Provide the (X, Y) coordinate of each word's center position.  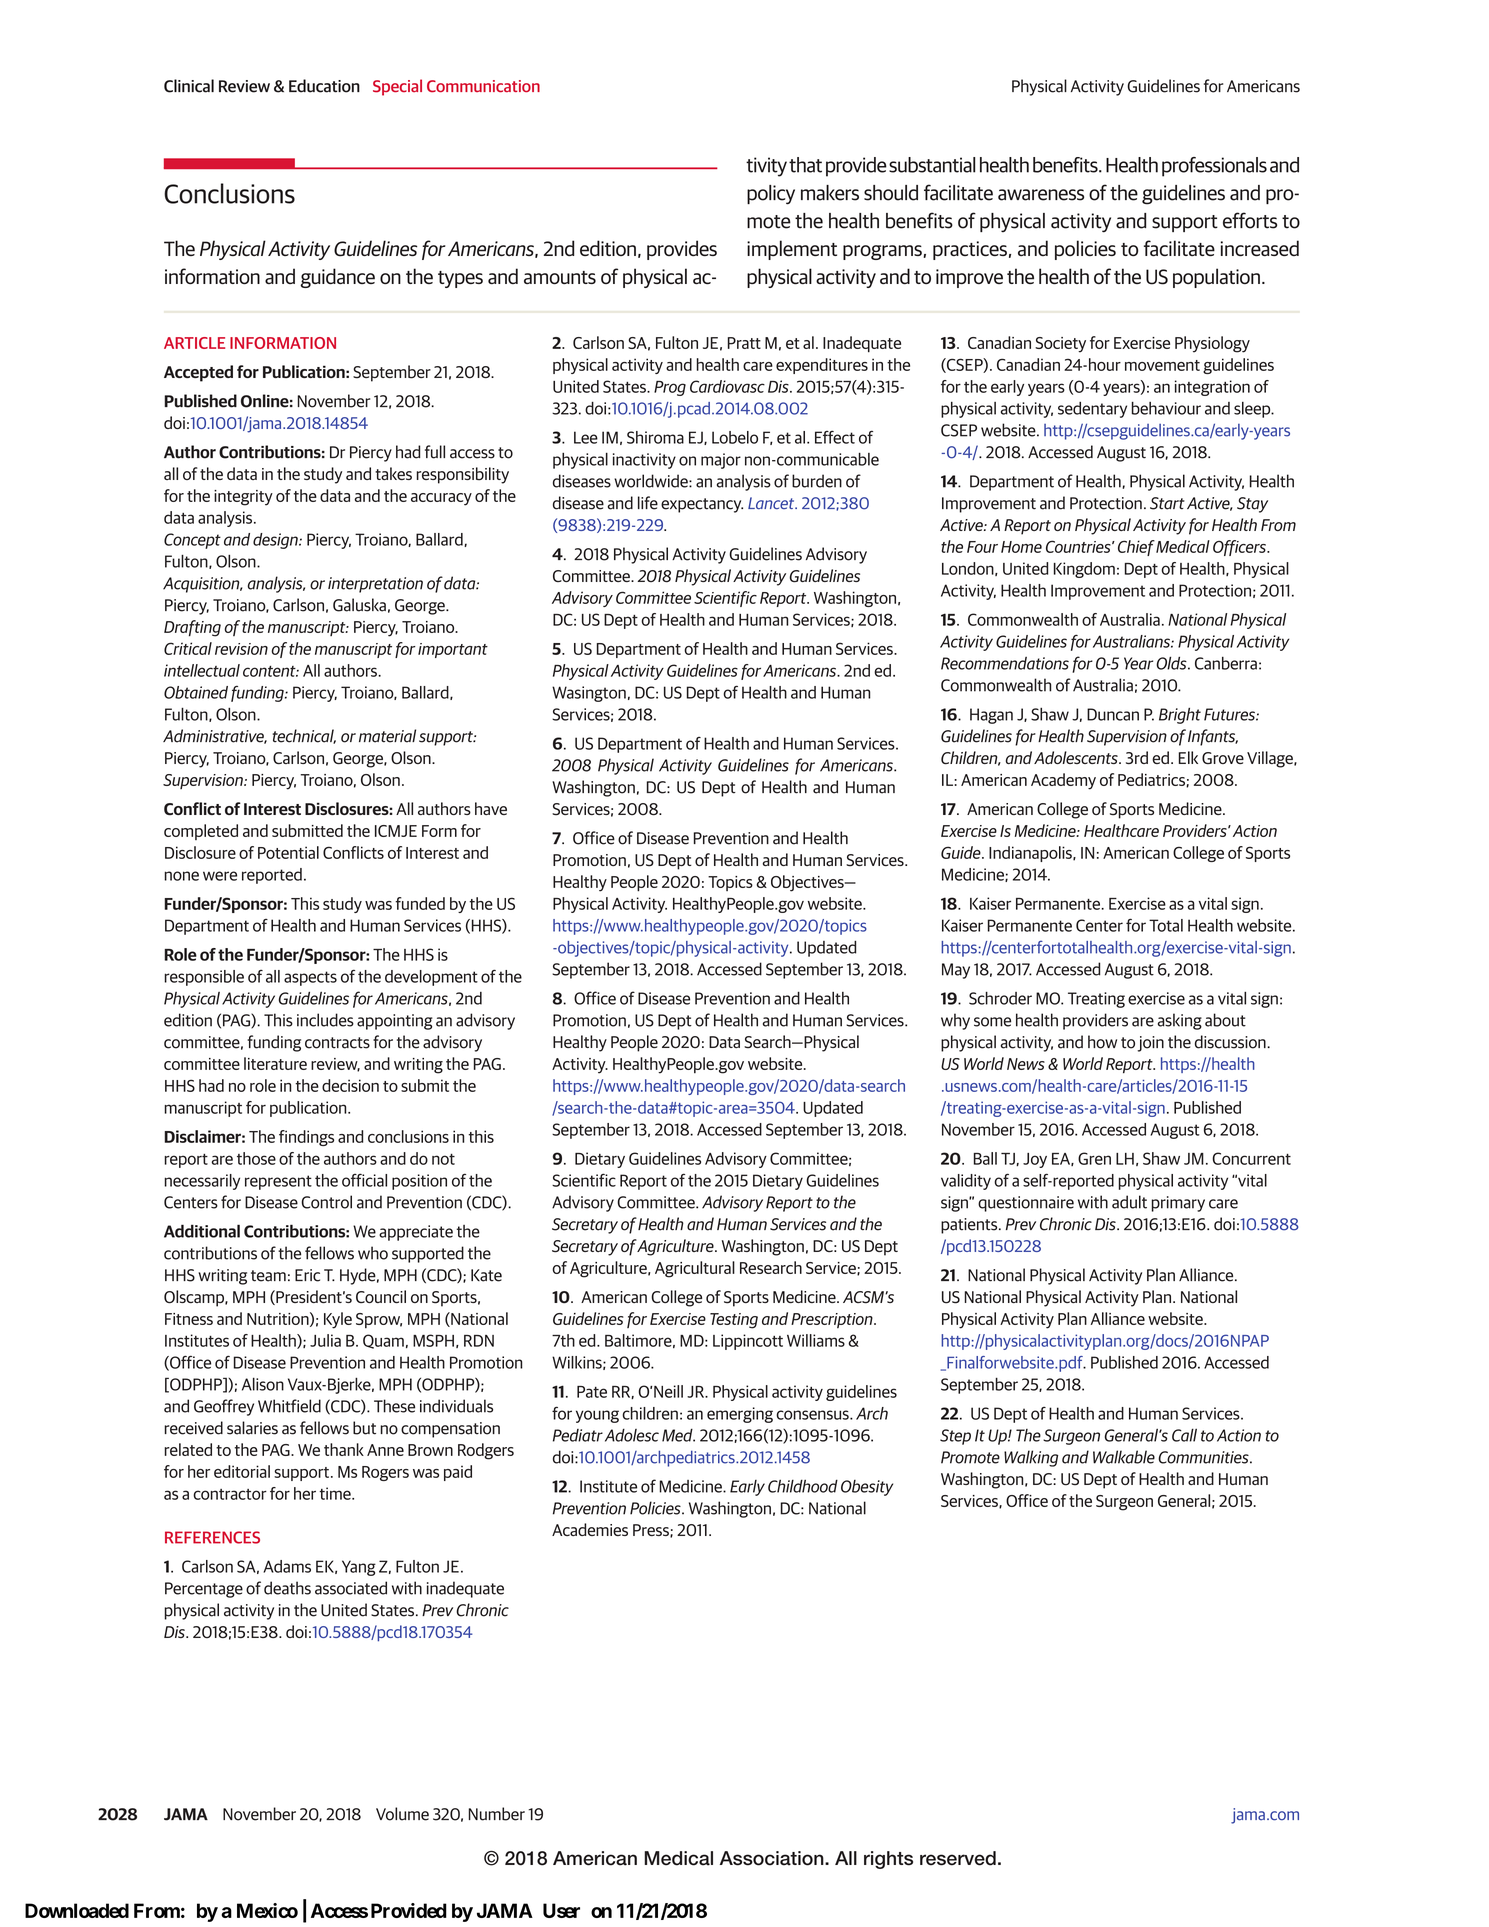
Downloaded (77, 1910)
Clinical (189, 86)
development (431, 978)
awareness (1041, 195)
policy (771, 195)
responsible (204, 978)
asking (1180, 1021)
